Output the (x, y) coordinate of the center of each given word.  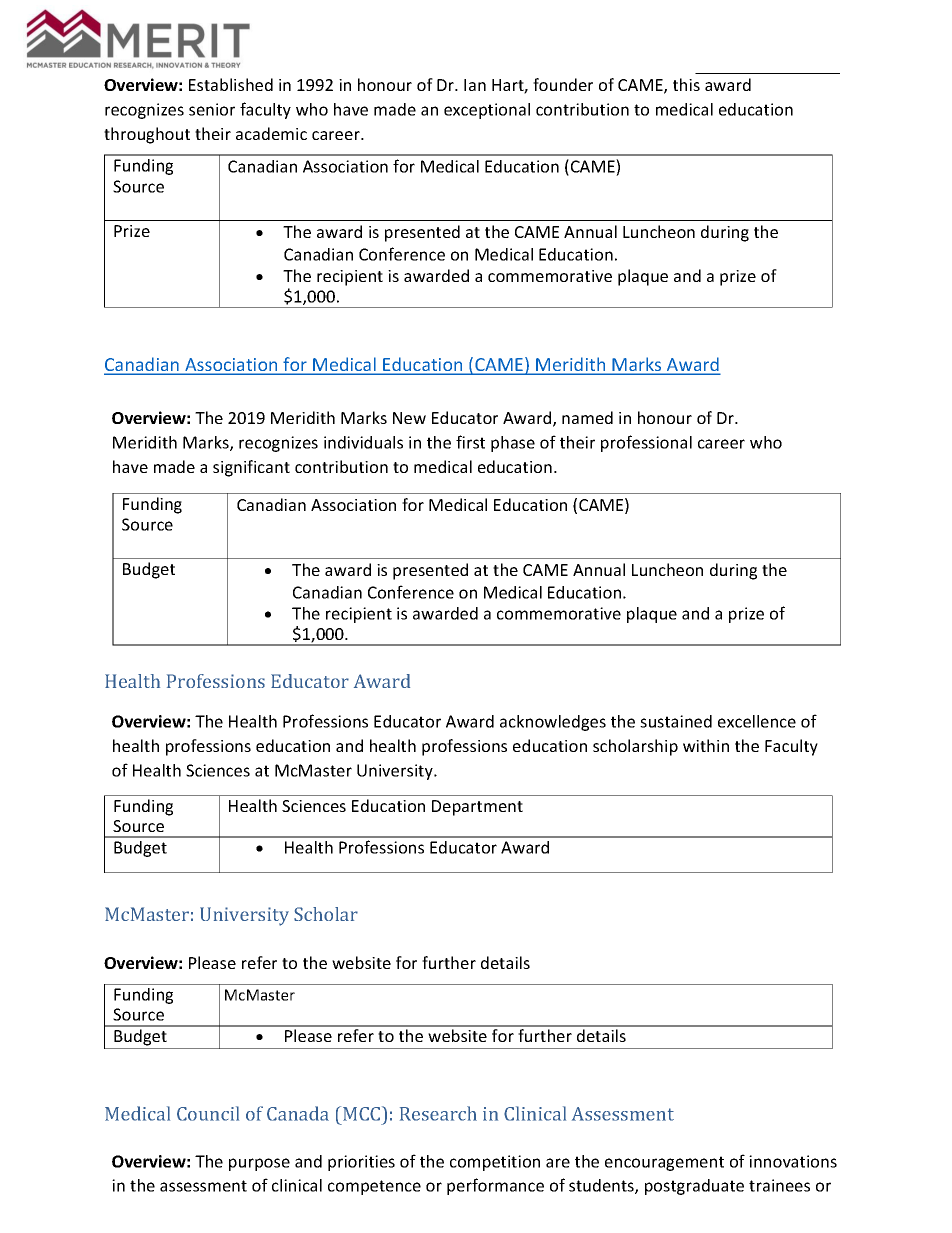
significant (251, 468)
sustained (676, 721)
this (686, 84)
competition (495, 1163)
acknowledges (553, 723)
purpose (259, 1164)
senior (212, 109)
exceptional (487, 111)
